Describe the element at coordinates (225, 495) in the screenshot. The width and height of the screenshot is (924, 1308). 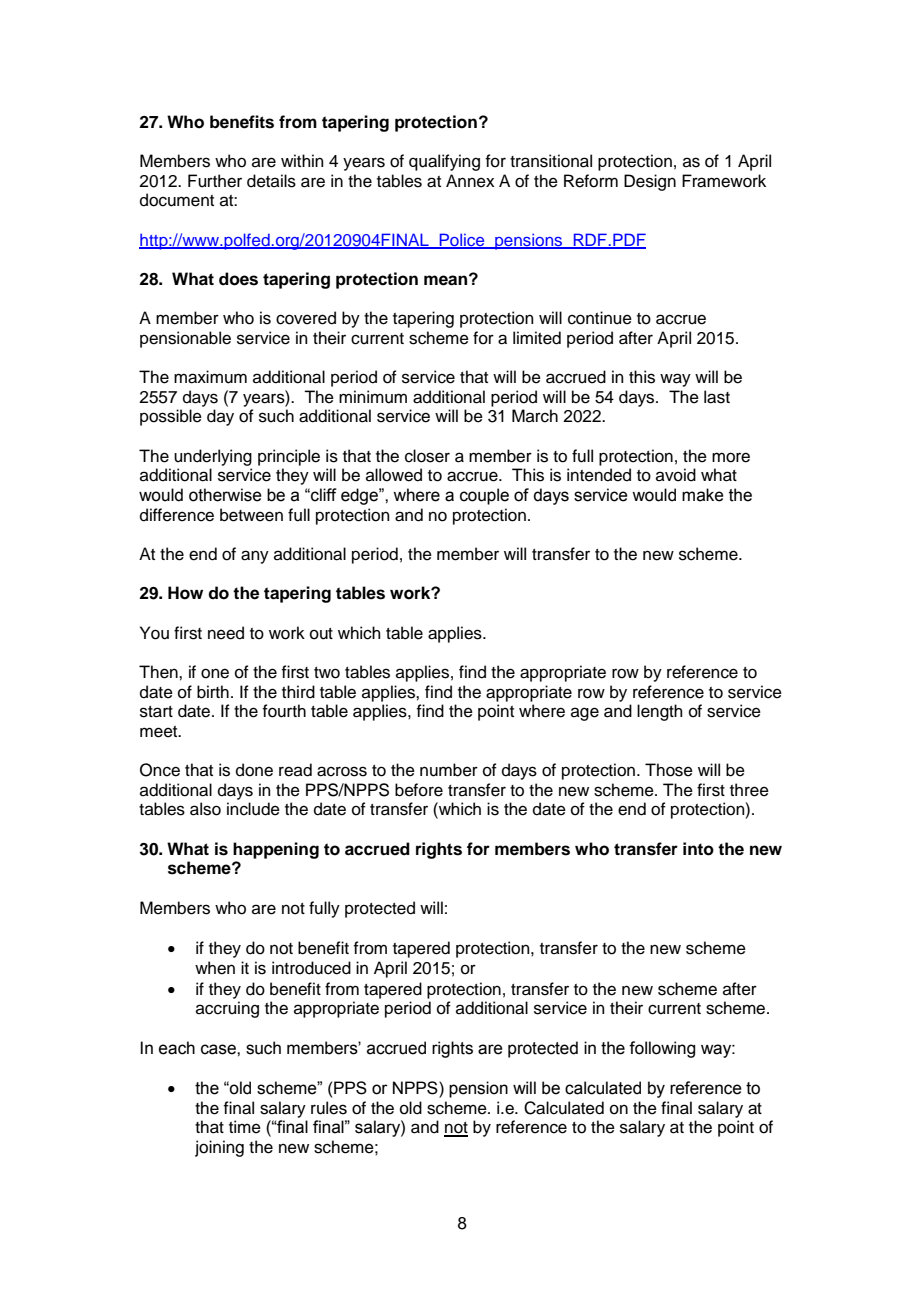
I see `otherwise` at that location.
